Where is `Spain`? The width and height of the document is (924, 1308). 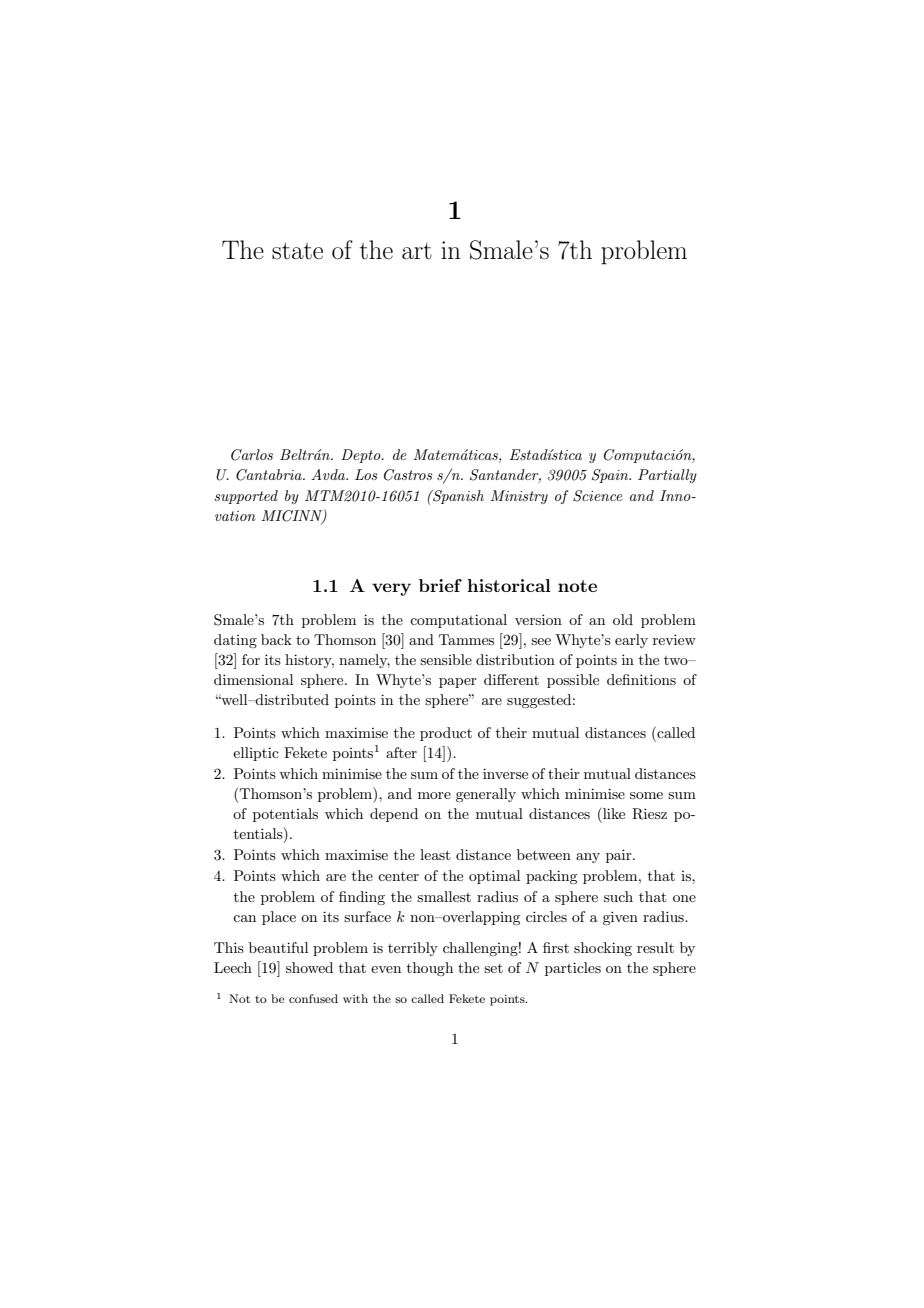
Spain is located at coordinates (611, 476).
